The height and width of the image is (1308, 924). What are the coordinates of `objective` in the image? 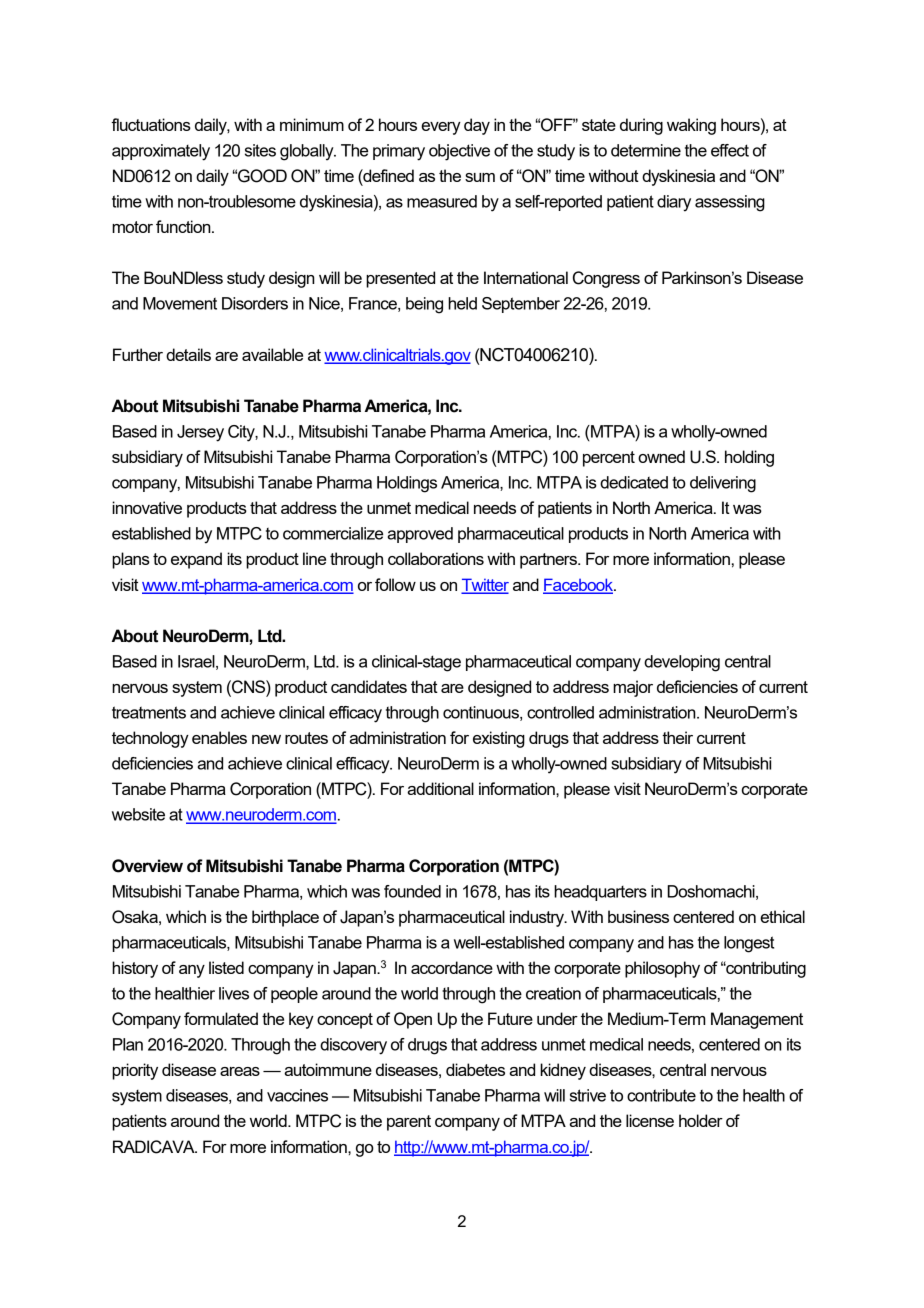 It's located at (459, 152).
